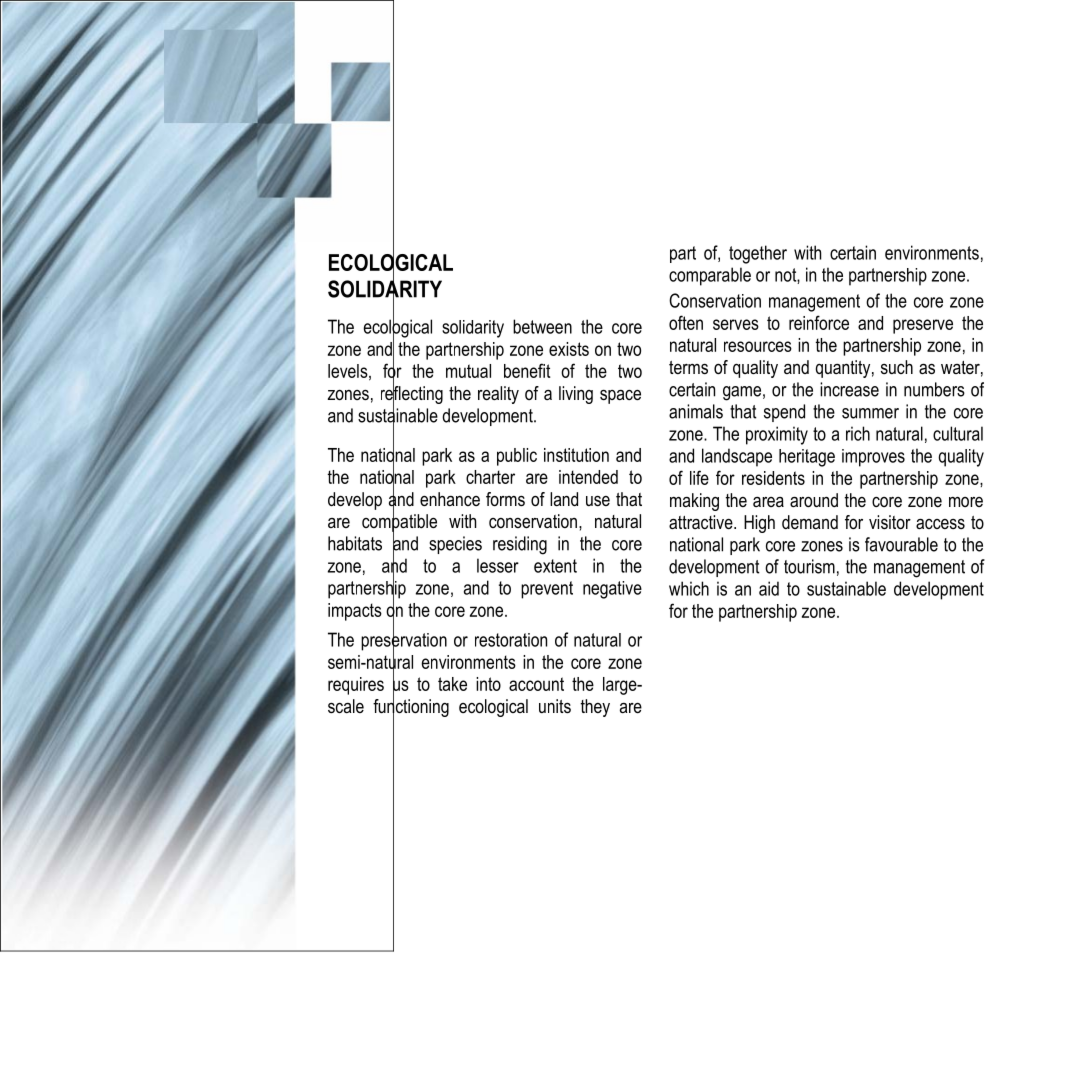  Describe the element at coordinates (873, 458) in the screenshot. I see `improves` at that location.
